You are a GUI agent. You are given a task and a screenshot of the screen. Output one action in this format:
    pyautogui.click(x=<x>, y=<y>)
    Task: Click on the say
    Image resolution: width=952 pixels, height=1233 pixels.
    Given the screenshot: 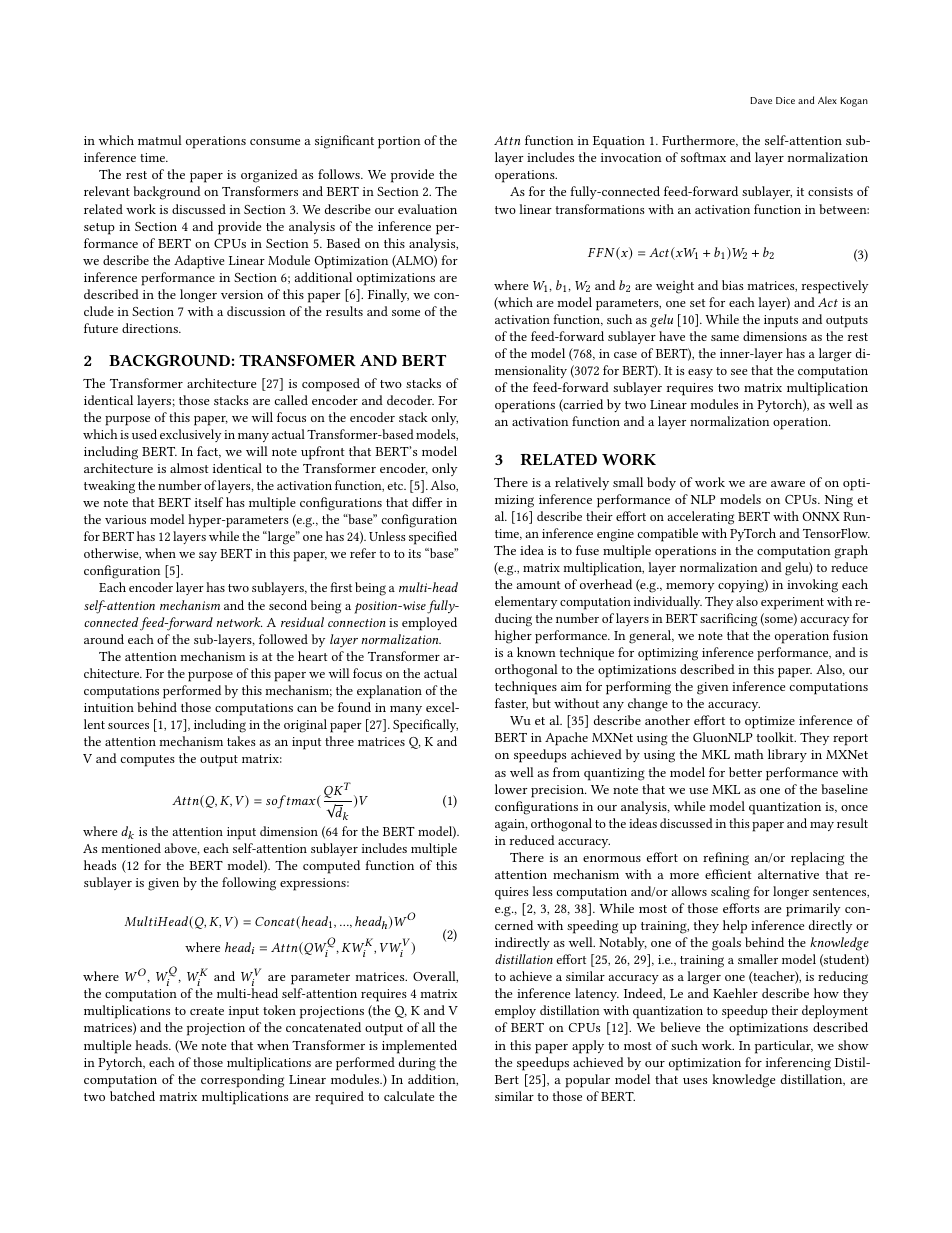 What is the action you would take?
    pyautogui.click(x=208, y=556)
